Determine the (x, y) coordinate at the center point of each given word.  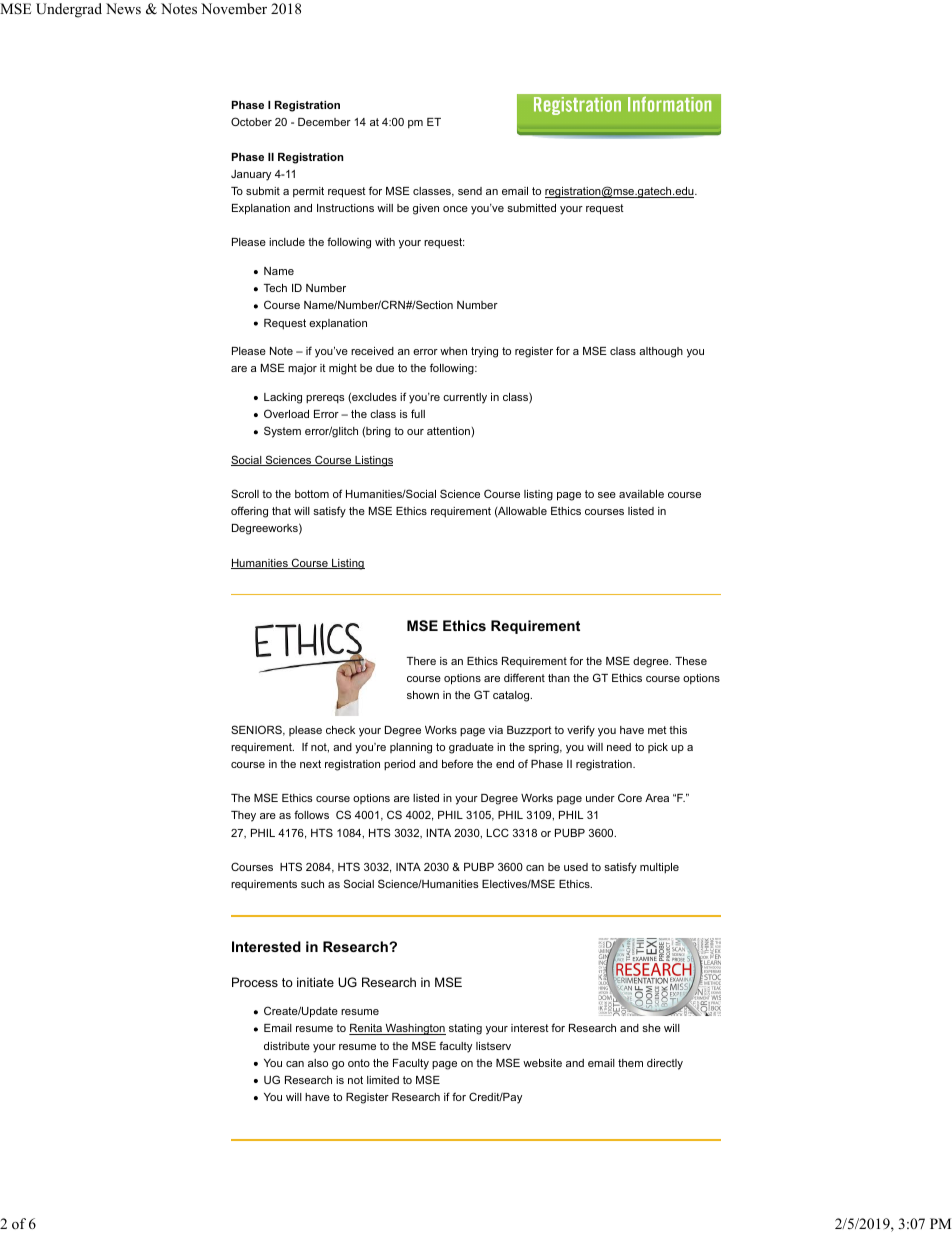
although (661, 352)
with (385, 242)
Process (255, 982)
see (607, 495)
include (287, 242)
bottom (312, 494)
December (324, 122)
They (243, 816)
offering (249, 512)
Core (630, 797)
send (470, 191)
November (234, 8)
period (399, 765)
